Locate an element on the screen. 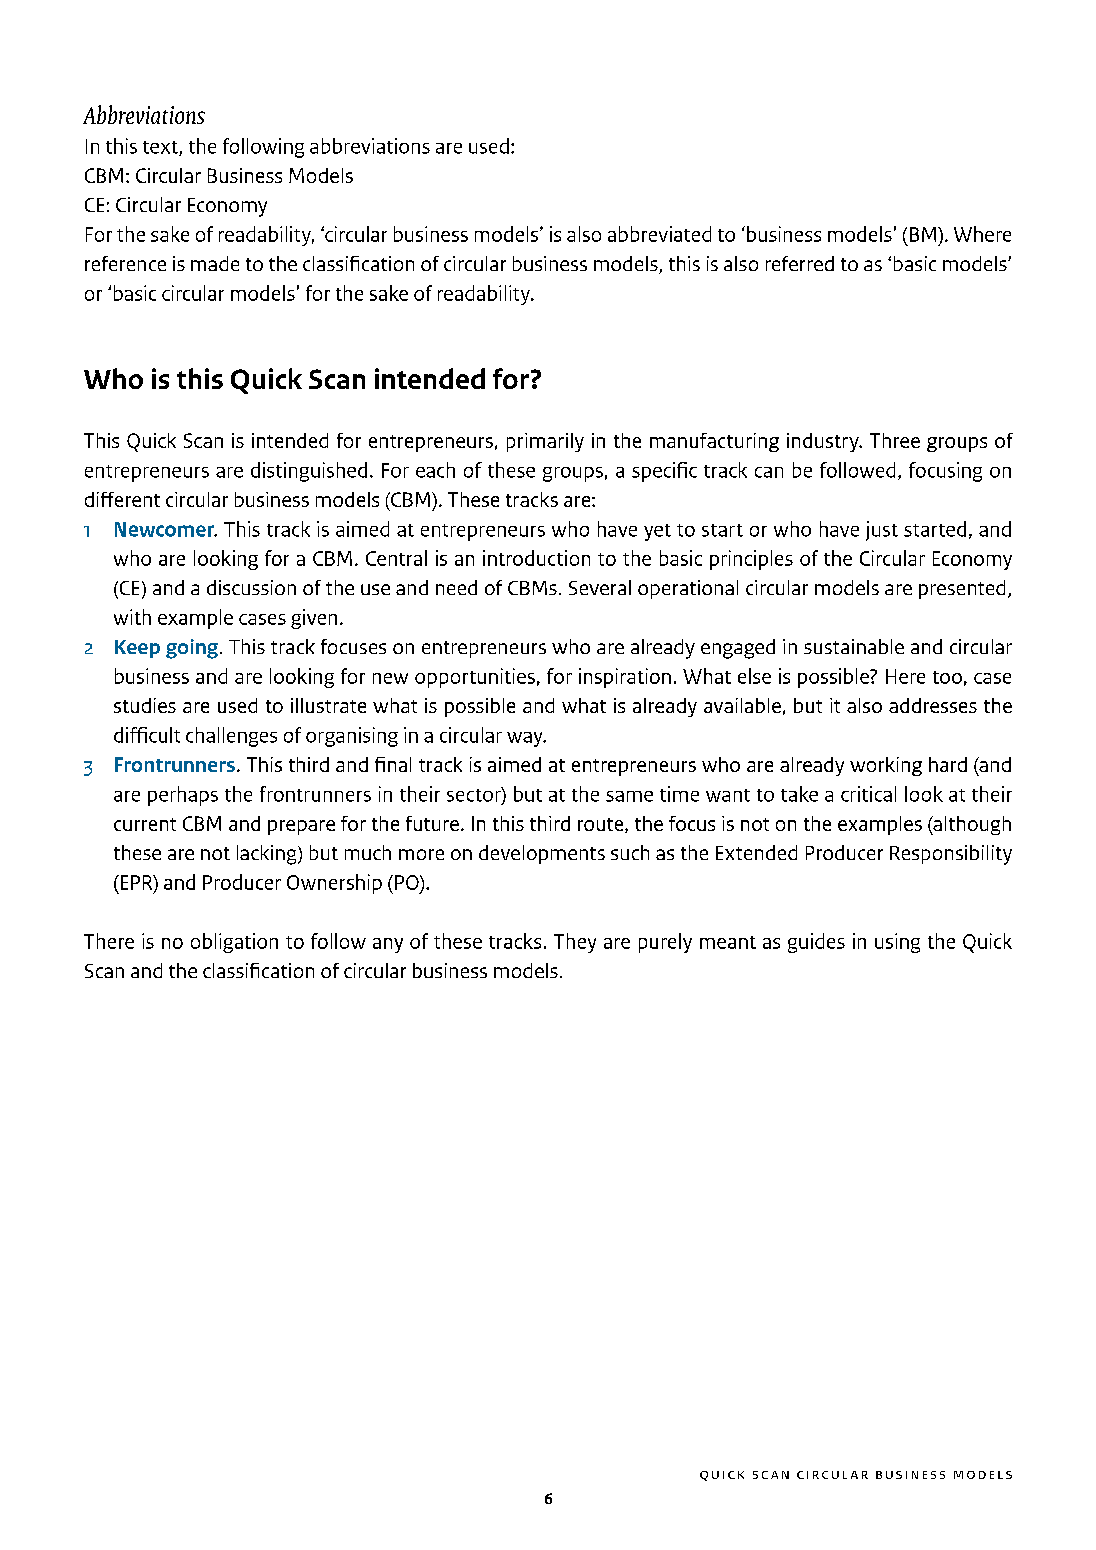 Image resolution: width=1096 pixels, height=1550 pixels. obligation is located at coordinates (234, 943).
